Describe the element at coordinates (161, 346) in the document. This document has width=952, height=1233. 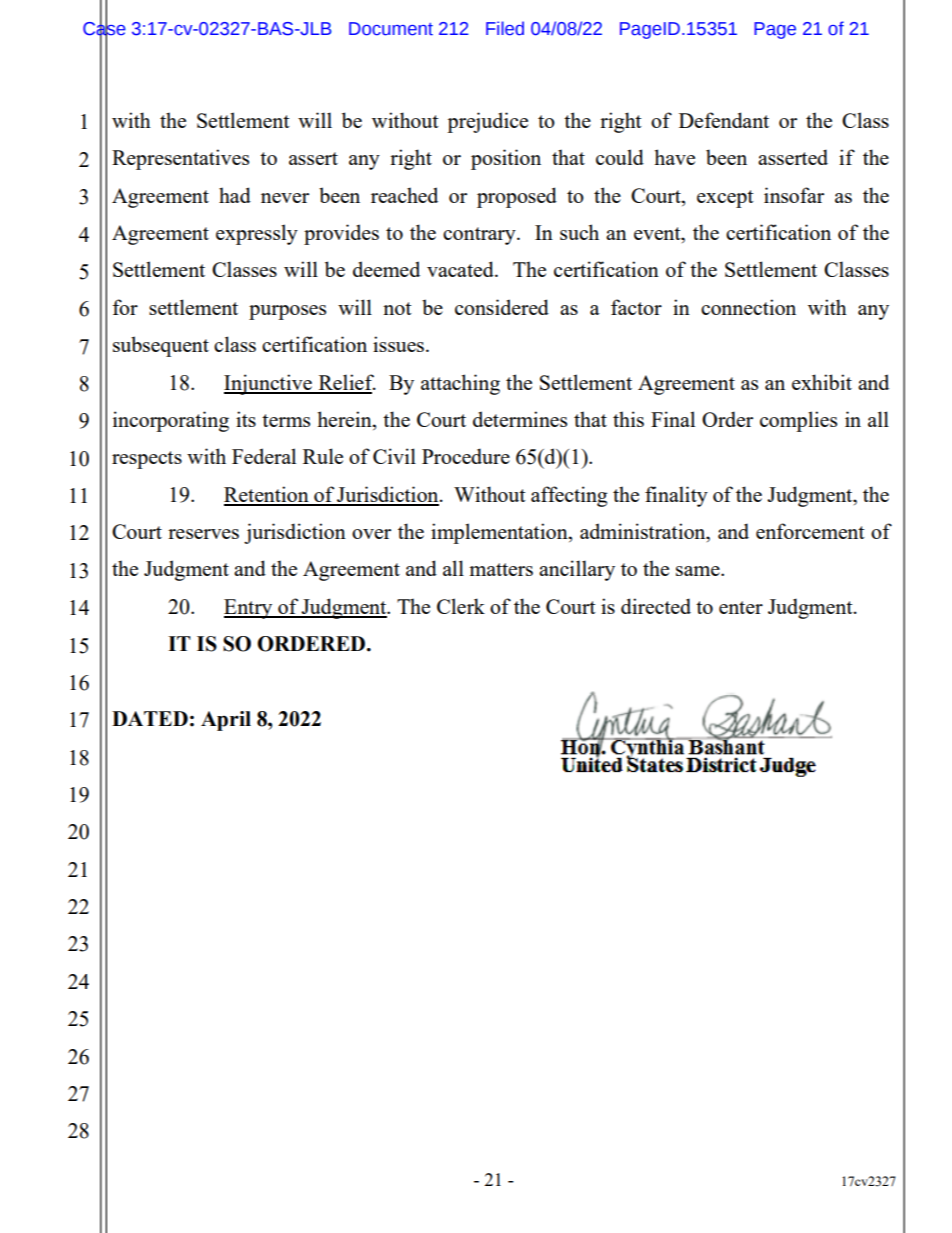
I see `subsequent` at that location.
